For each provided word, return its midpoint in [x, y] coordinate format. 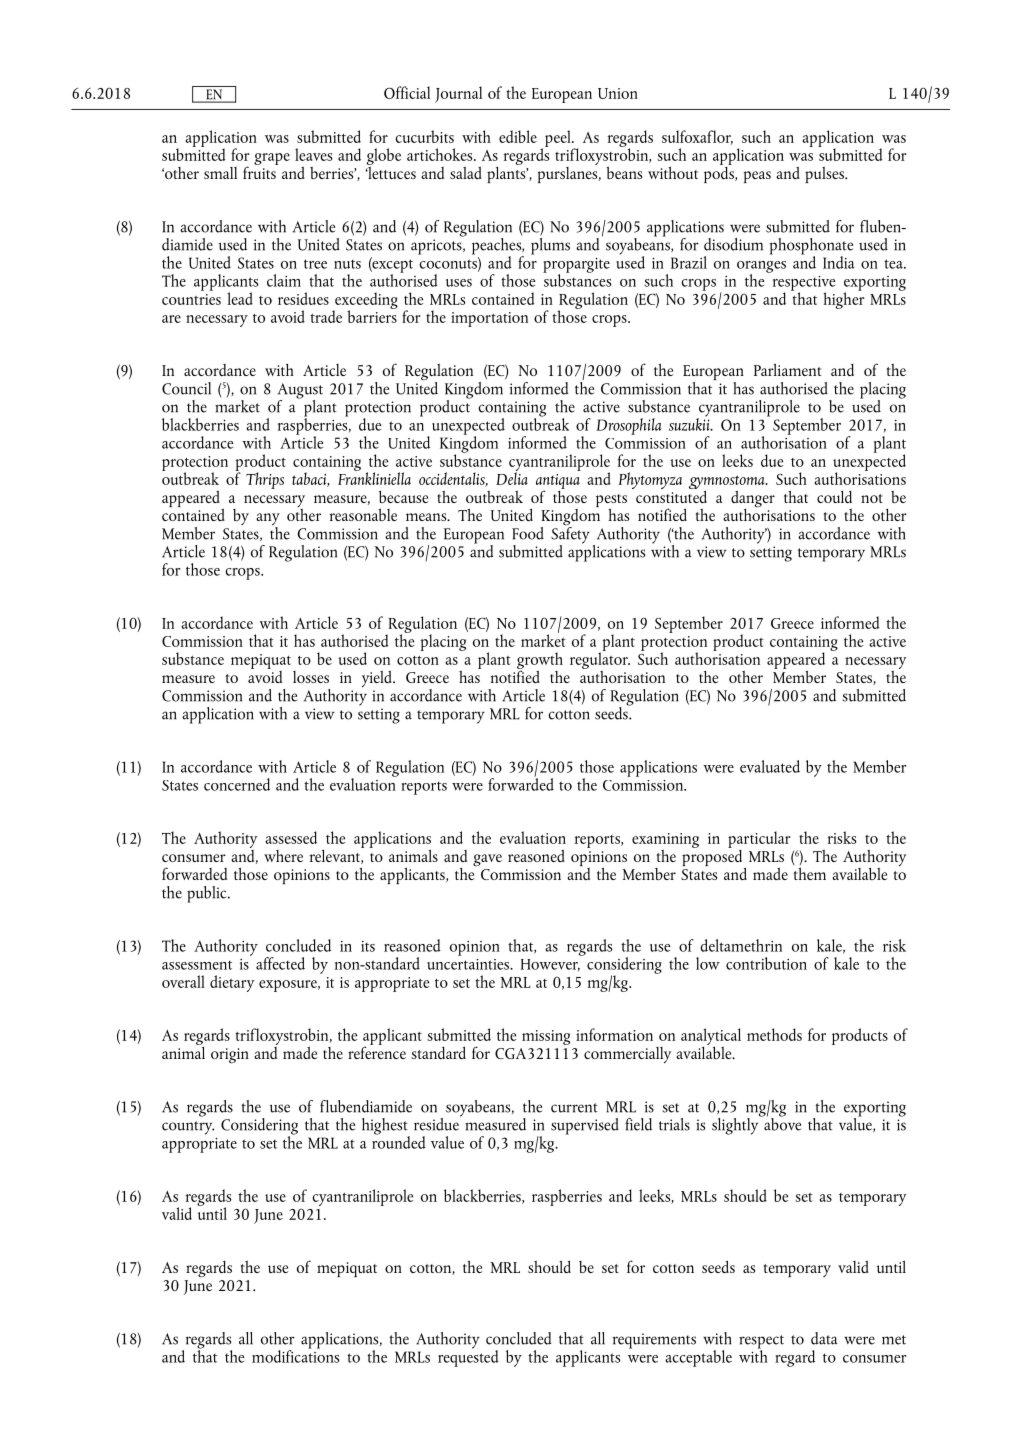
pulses [825, 175]
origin [230, 1056]
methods [774, 1034]
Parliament [787, 369]
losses [311, 677]
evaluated [770, 766]
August [300, 392]
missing [546, 1037]
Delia [512, 477]
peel [559, 138]
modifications [295, 1355]
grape [272, 159]
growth [540, 662]
